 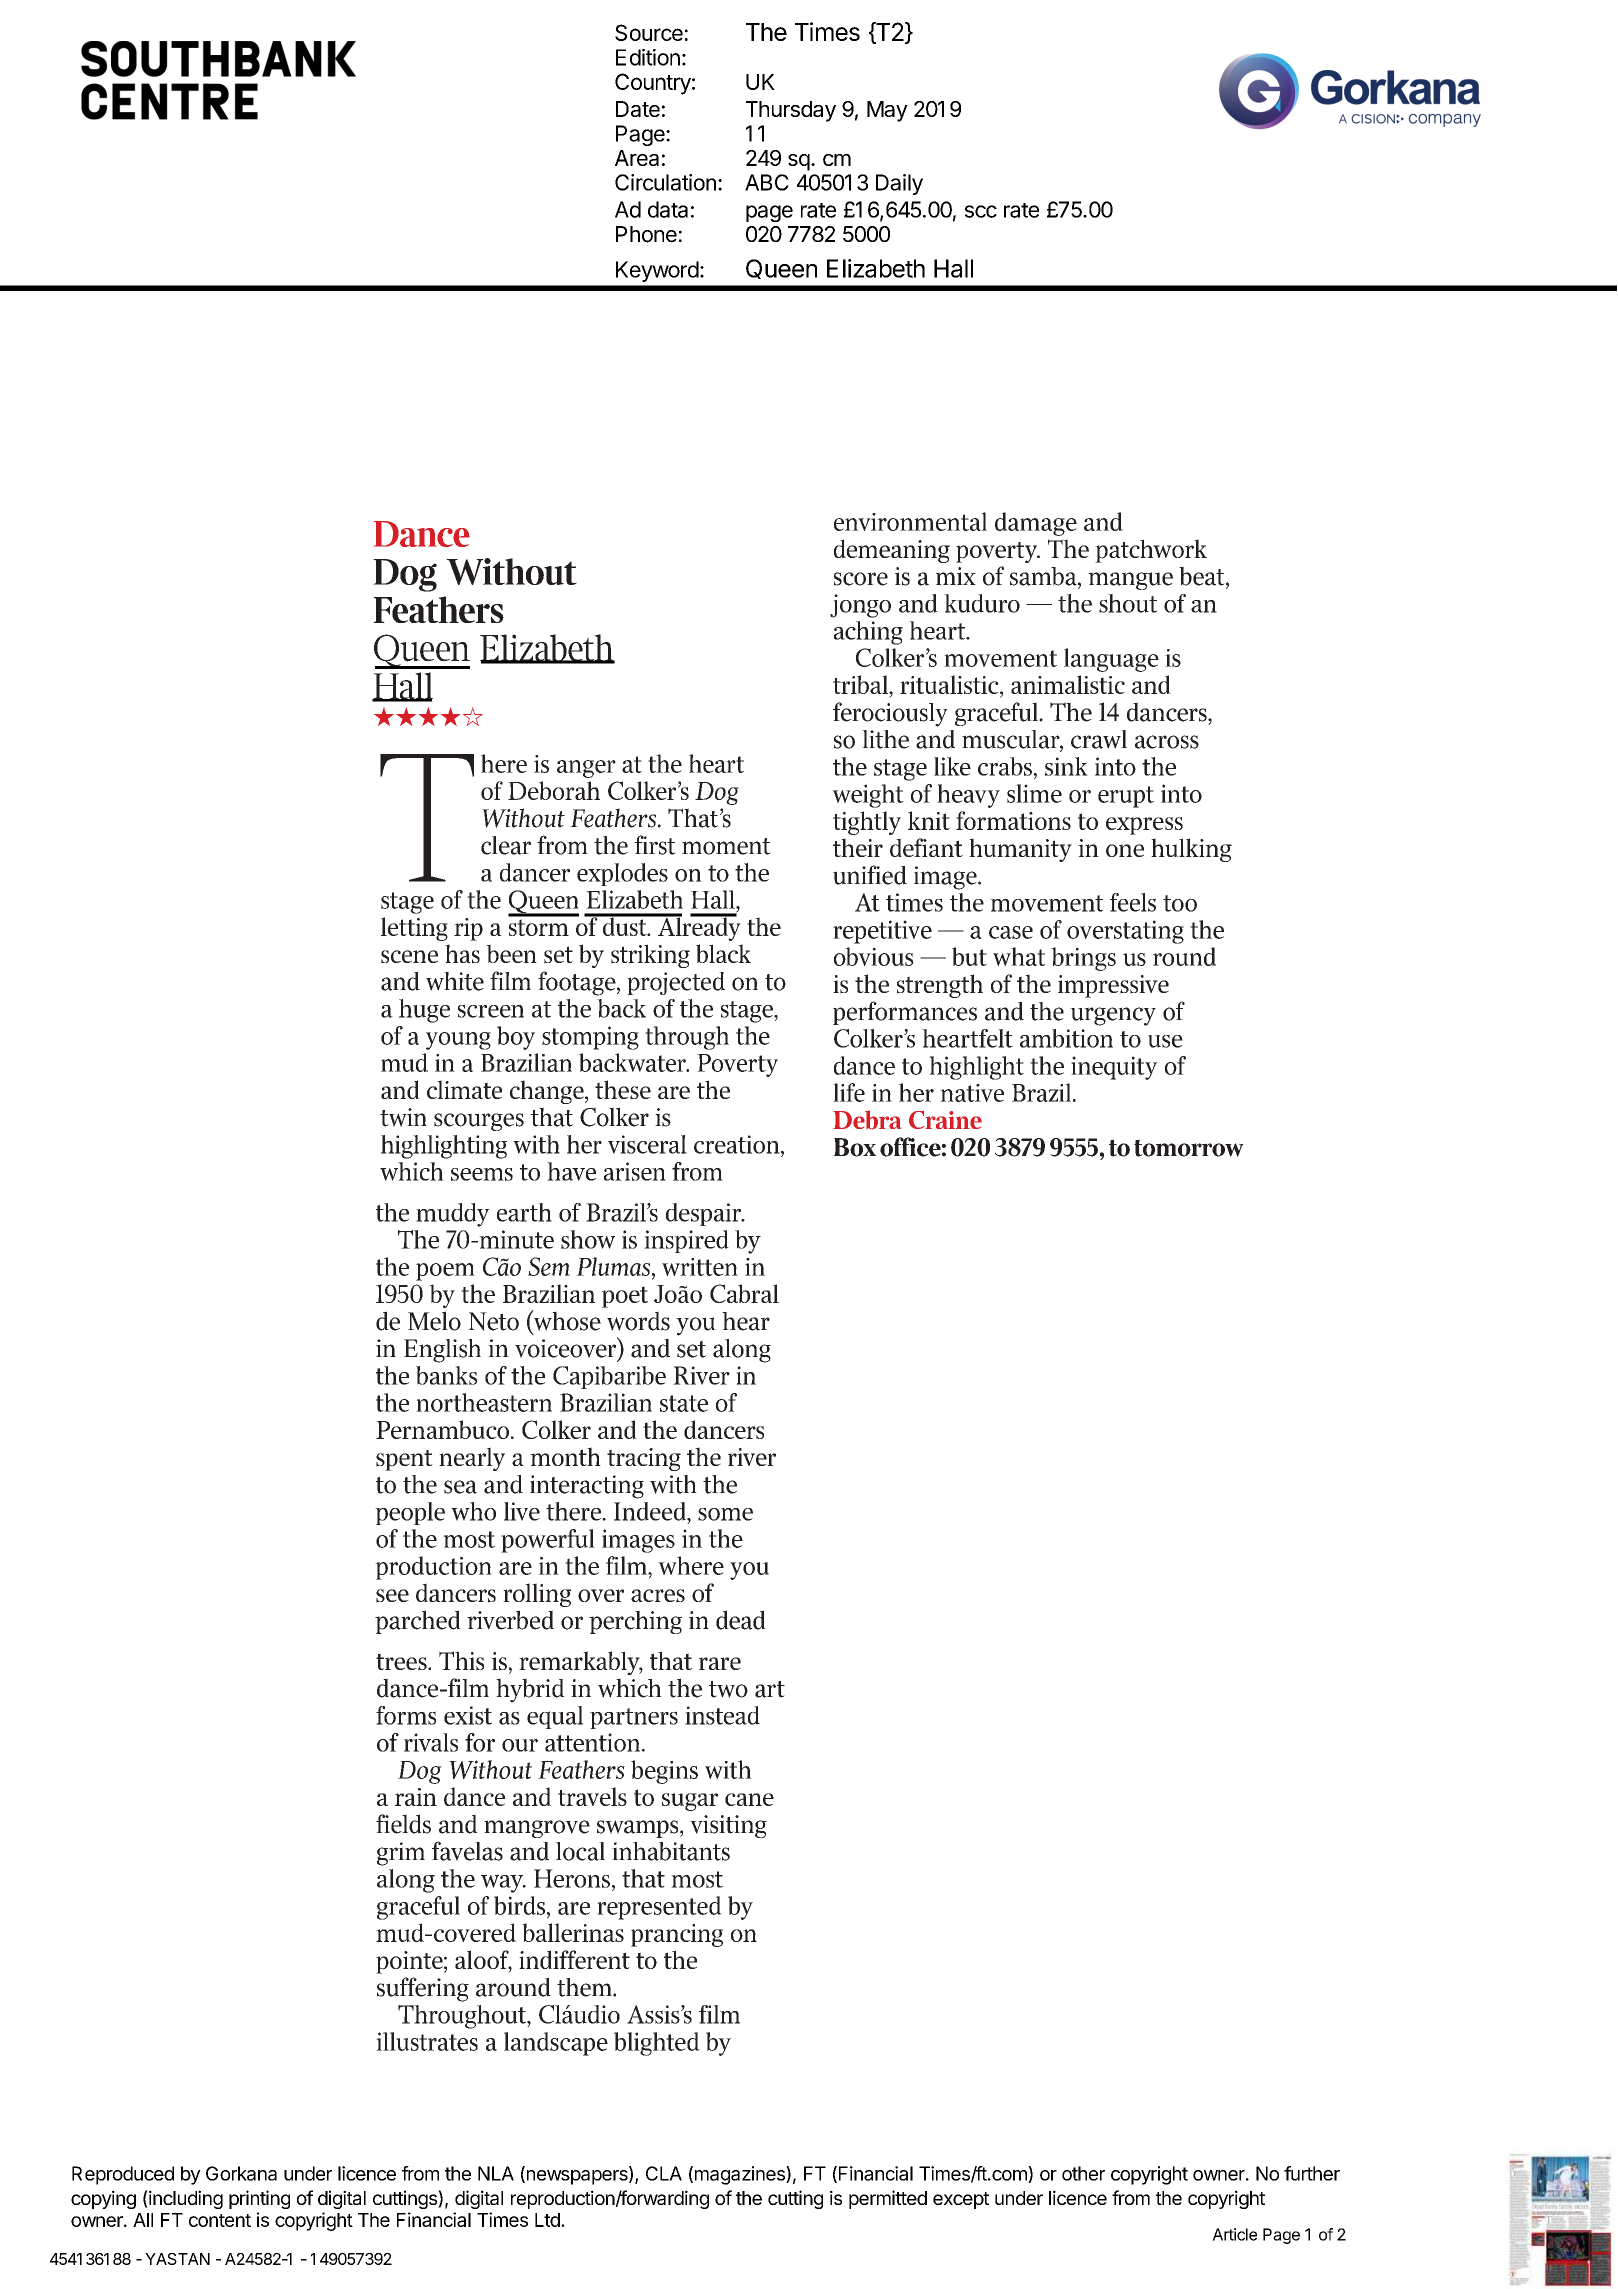 What do you see at coordinates (725, 1514) in the document?
I see `some` at bounding box center [725, 1514].
